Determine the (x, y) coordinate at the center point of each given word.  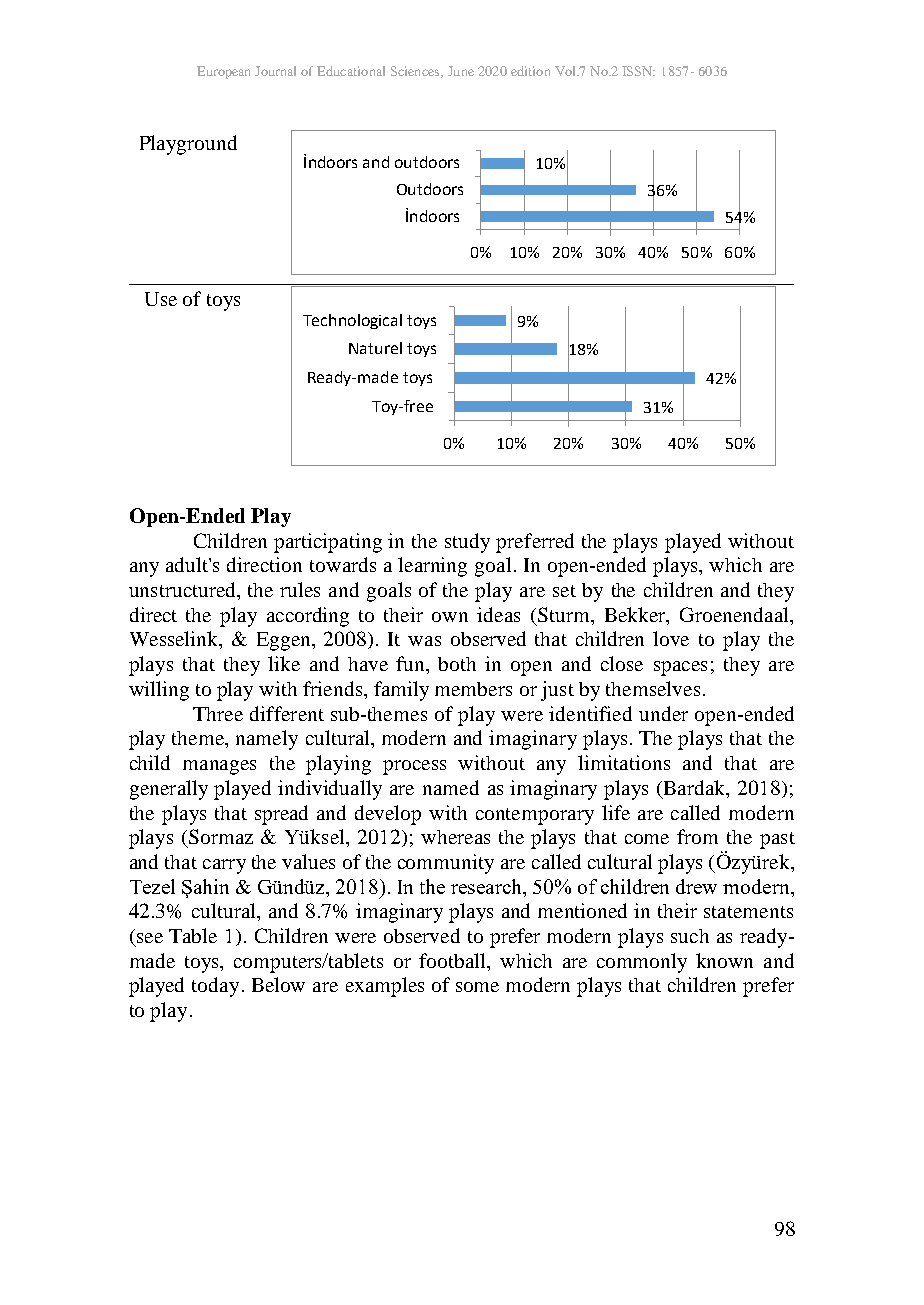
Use (161, 299)
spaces (680, 668)
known (724, 960)
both (457, 664)
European (223, 72)
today (215, 987)
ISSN (638, 71)
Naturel (375, 348)
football (454, 960)
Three (218, 714)
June (461, 71)
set (564, 591)
